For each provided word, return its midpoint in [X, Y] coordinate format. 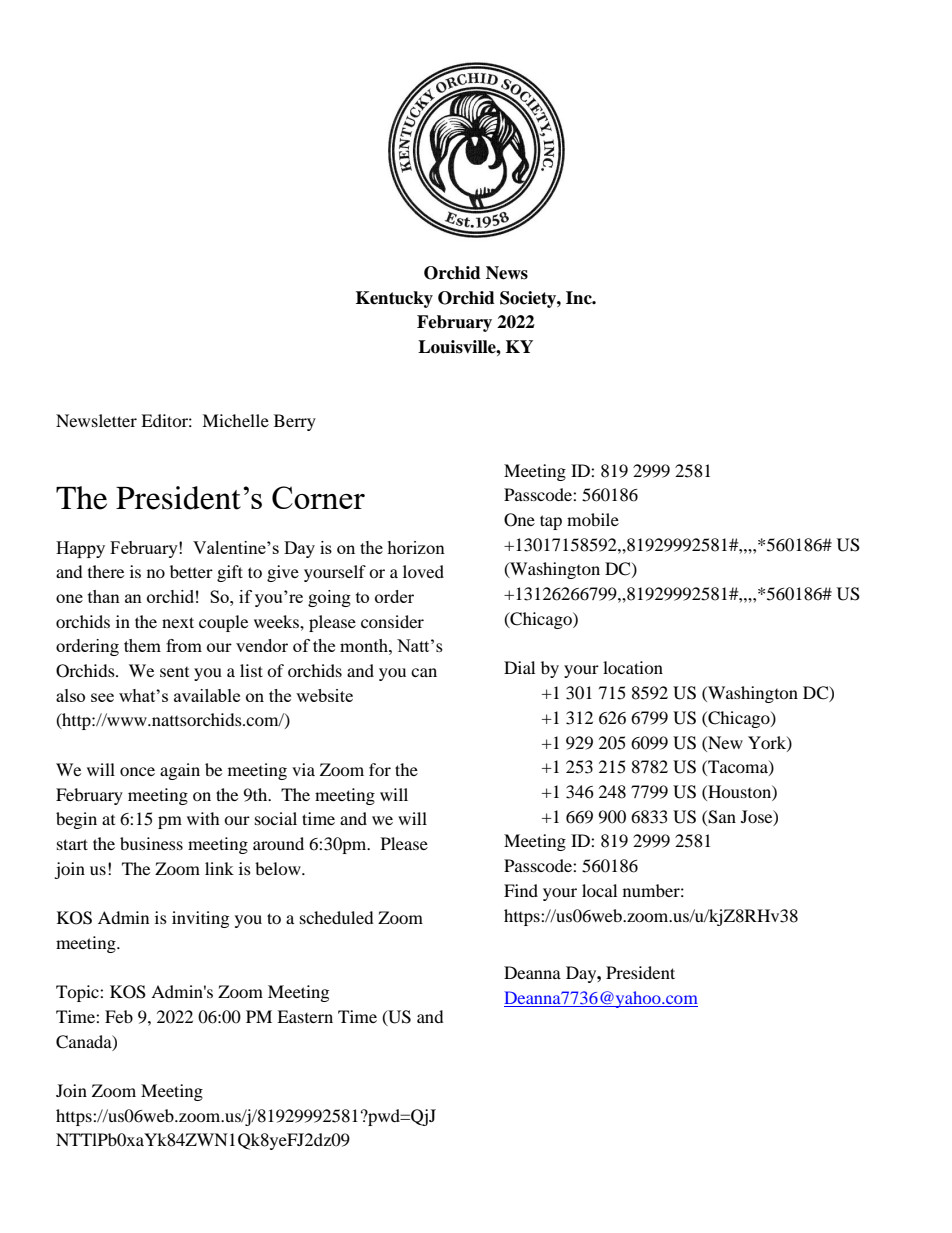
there [106, 571]
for [380, 769]
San [721, 817]
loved [423, 571]
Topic [78, 993]
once [137, 771]
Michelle [235, 420]
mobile [593, 519]
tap [551, 522]
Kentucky [394, 299]
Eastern [305, 1016]
